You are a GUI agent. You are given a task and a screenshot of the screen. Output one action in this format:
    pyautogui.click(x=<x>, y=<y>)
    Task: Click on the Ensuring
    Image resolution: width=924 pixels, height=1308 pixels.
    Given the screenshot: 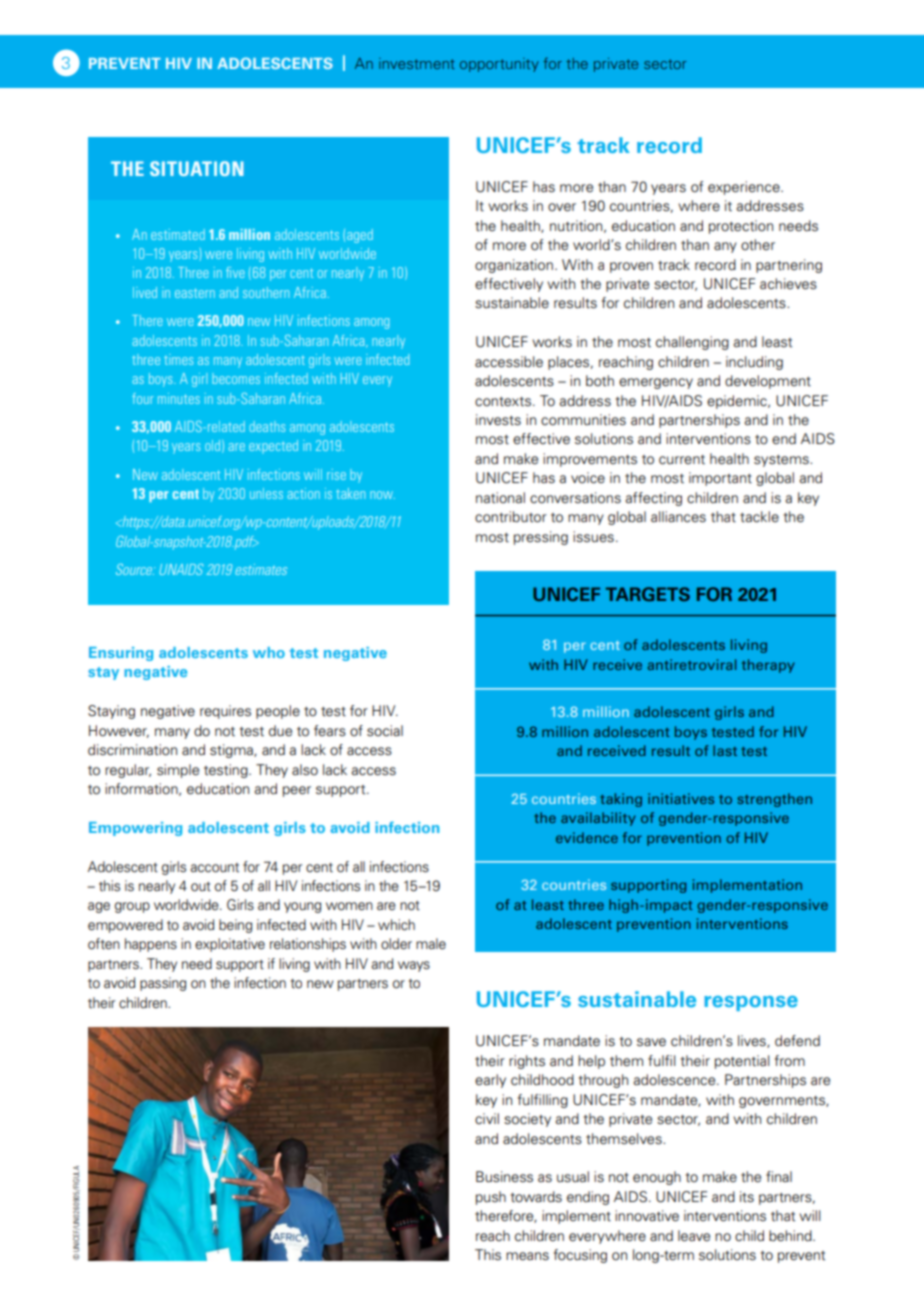 What is the action you would take?
    pyautogui.click(x=121, y=654)
